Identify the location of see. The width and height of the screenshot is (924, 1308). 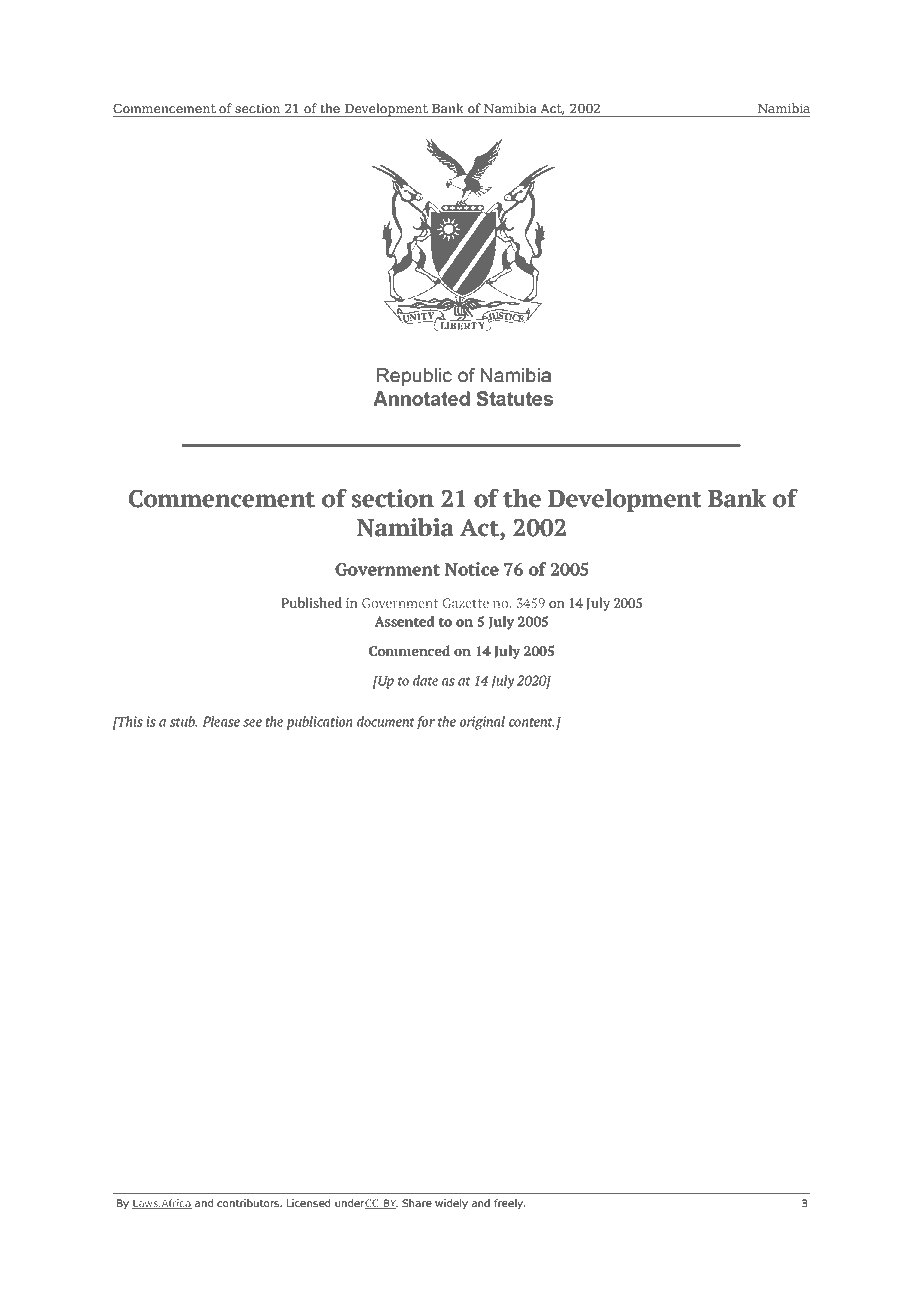
(252, 723).
